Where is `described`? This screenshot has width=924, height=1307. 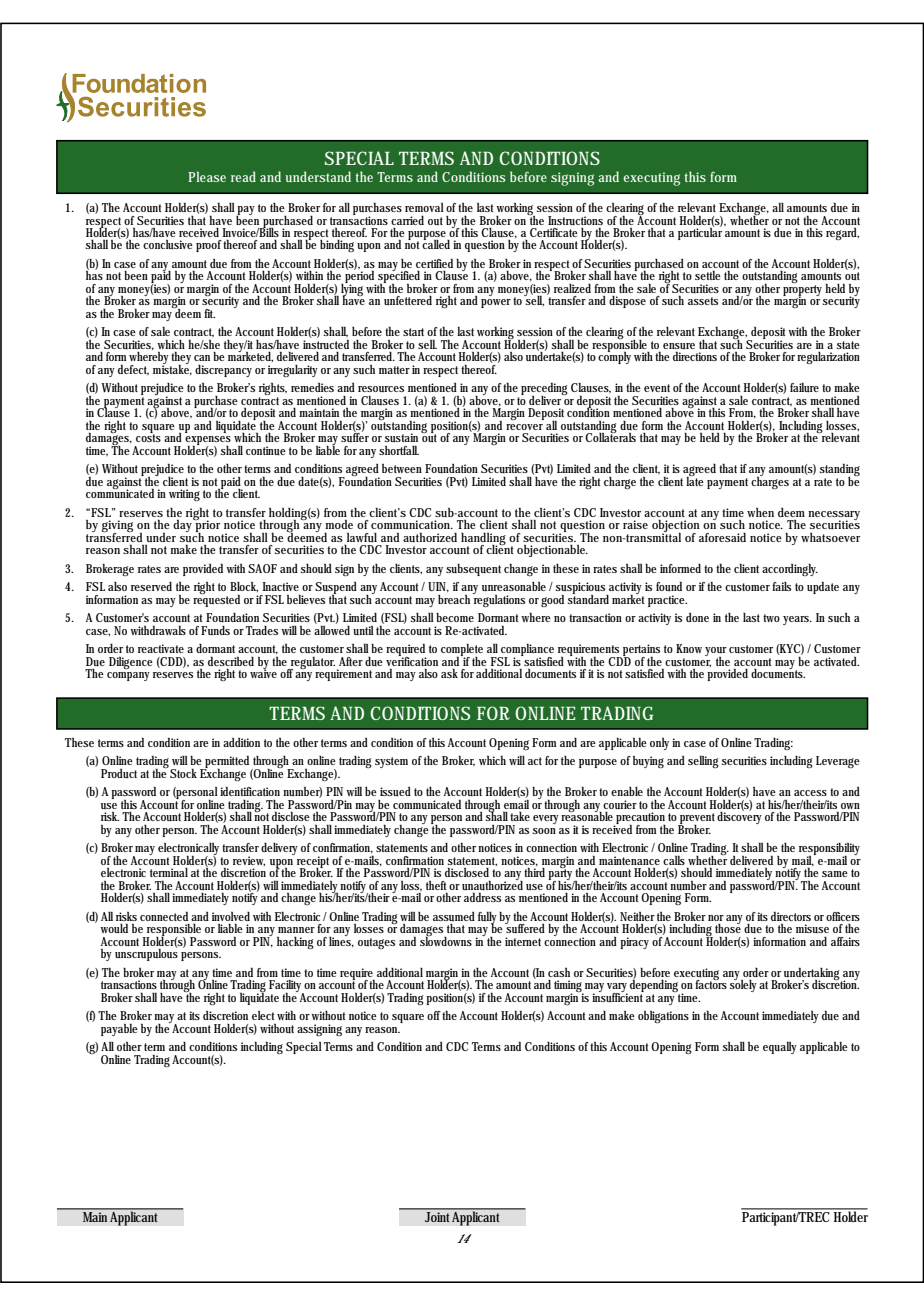
described is located at coordinates (231, 661).
